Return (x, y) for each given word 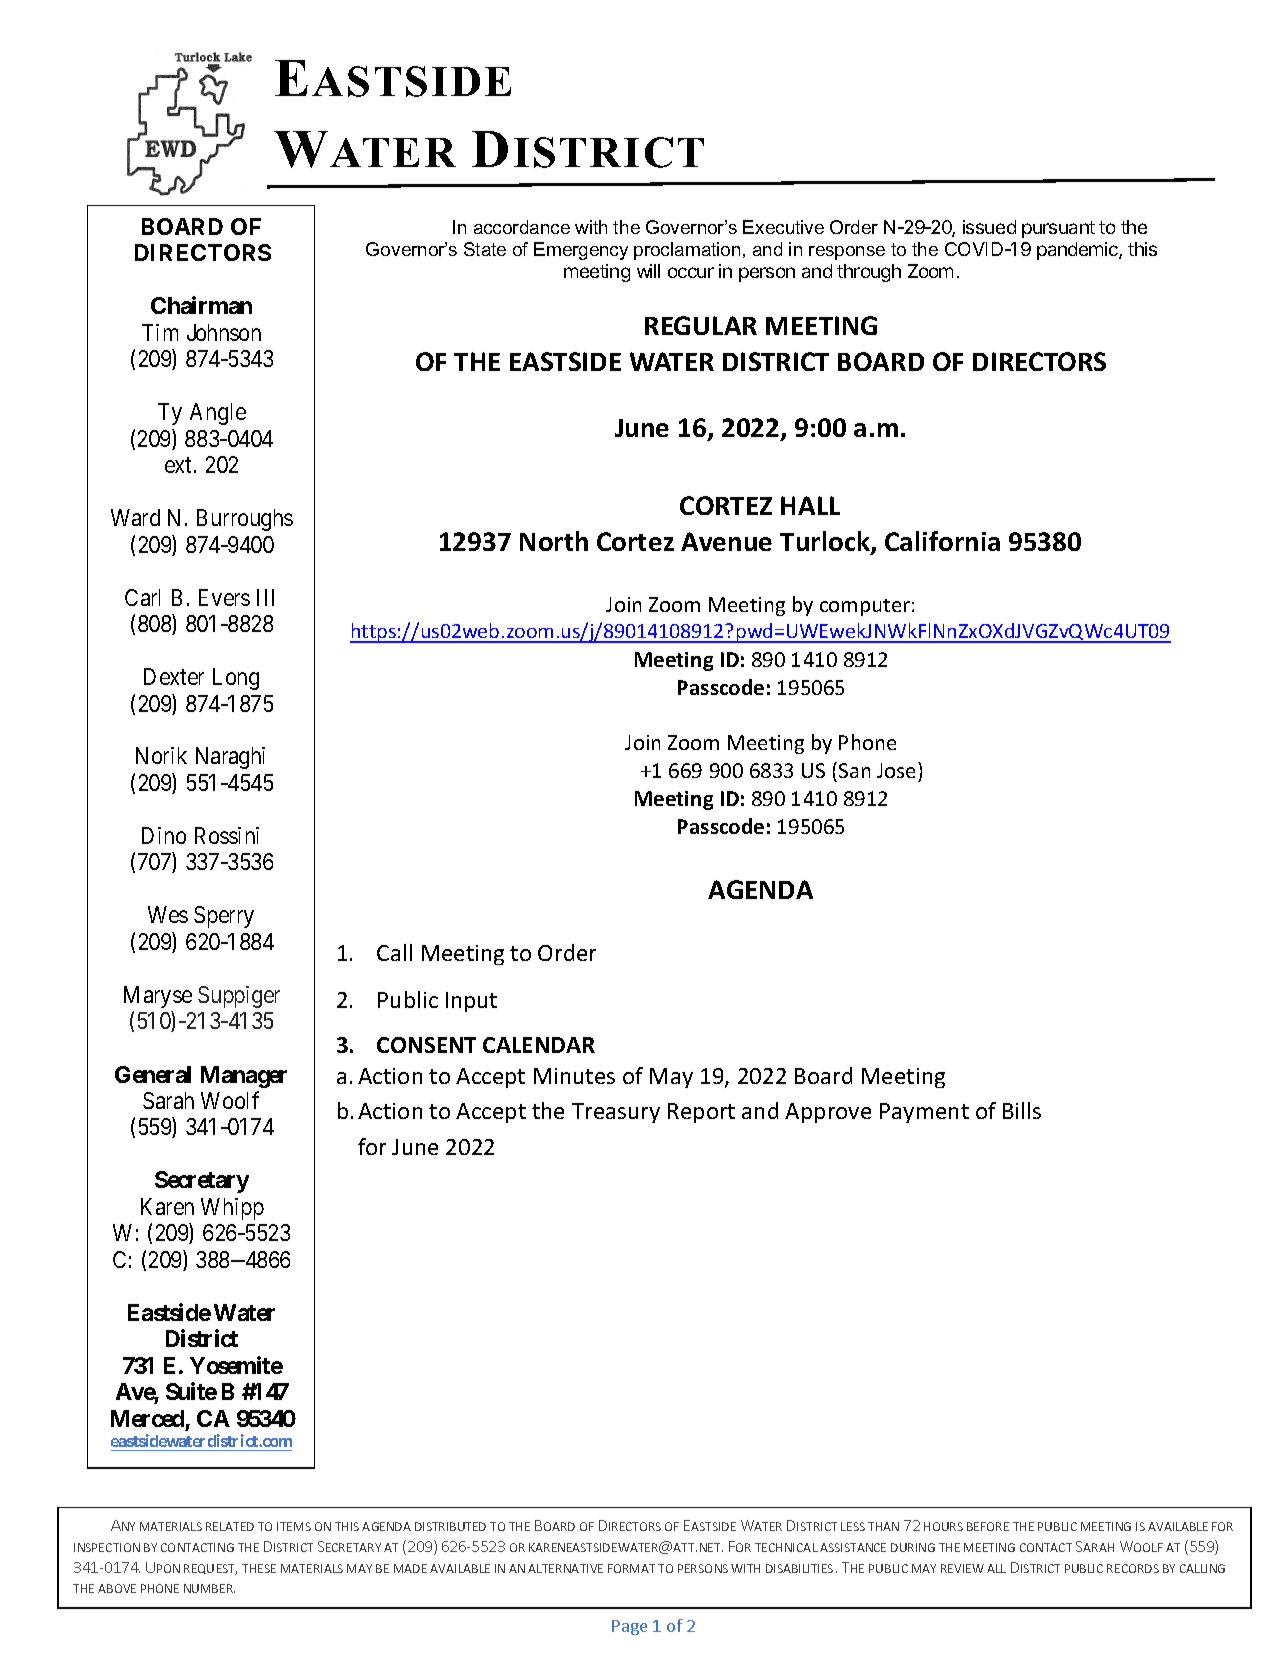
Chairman (201, 305)
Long (236, 679)
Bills (1022, 1110)
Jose (898, 770)
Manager (244, 1077)
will (648, 271)
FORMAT (631, 1568)
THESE (259, 1568)
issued (989, 227)
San (854, 770)
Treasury (616, 1113)
